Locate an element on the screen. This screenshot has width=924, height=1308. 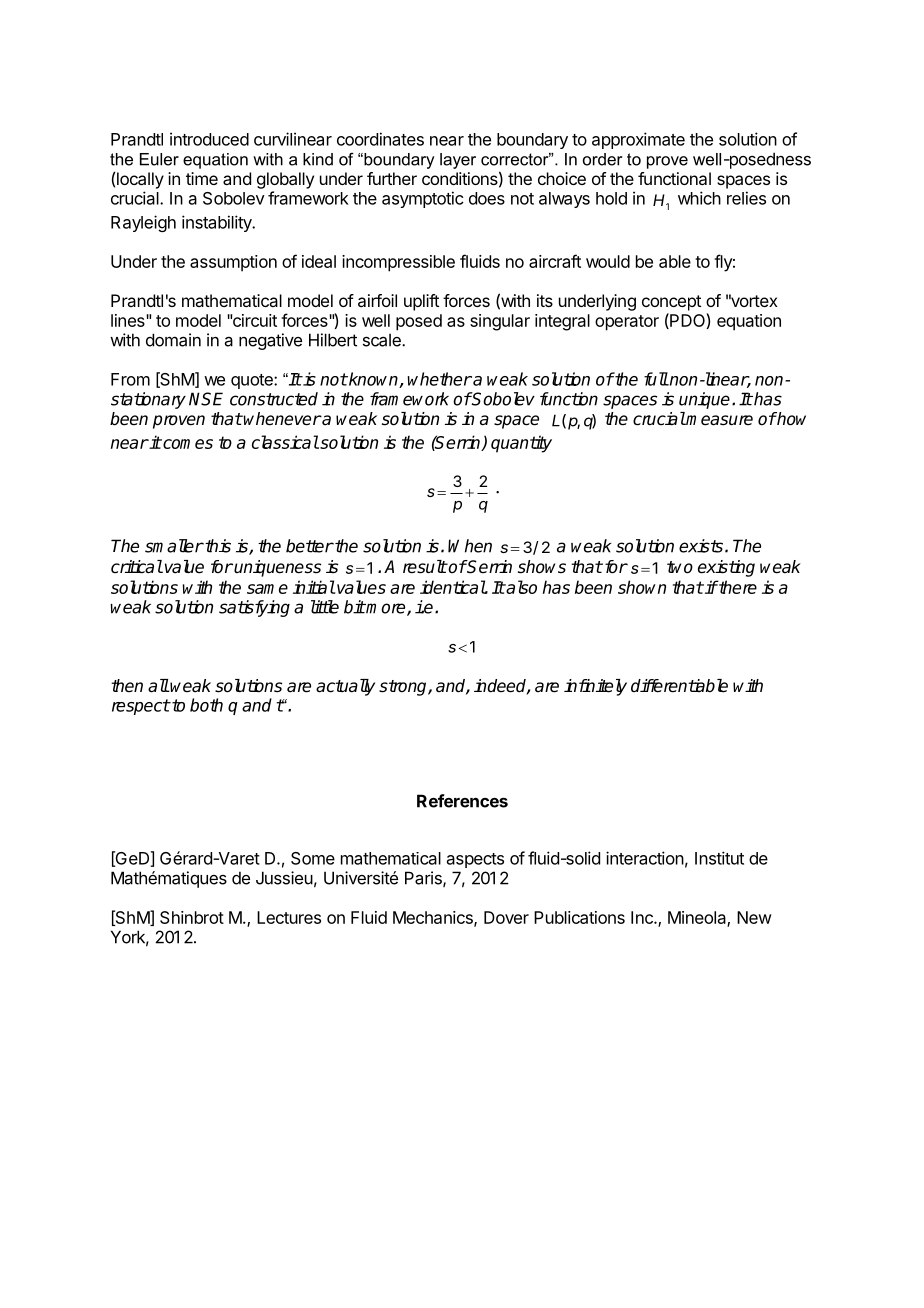
approximate is located at coordinates (638, 140).
